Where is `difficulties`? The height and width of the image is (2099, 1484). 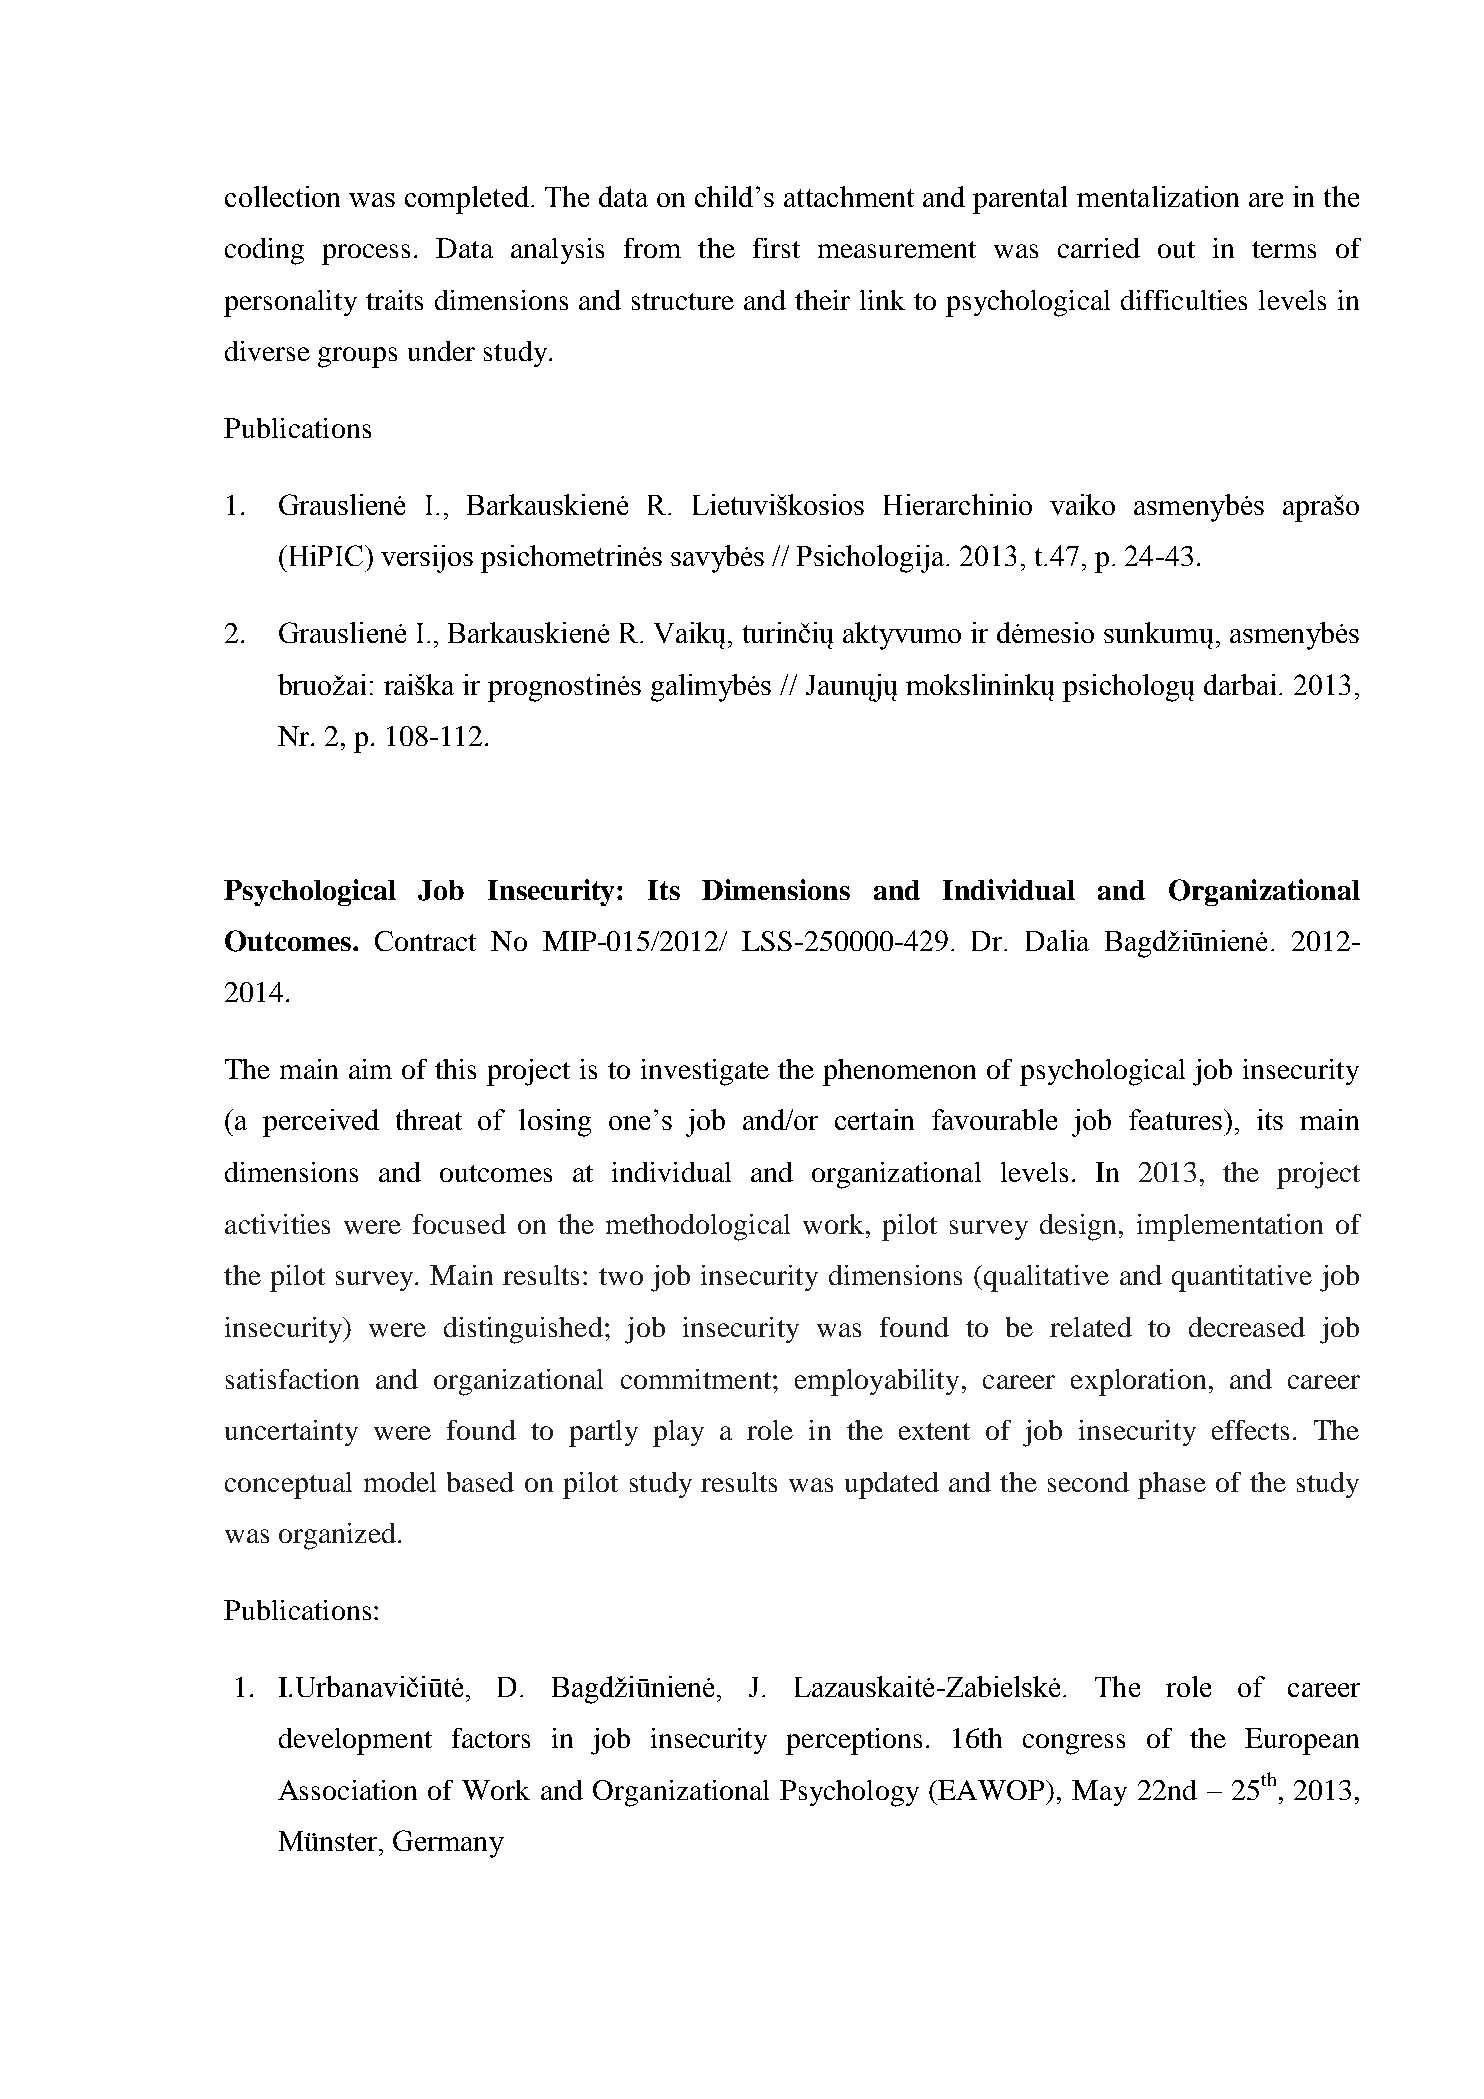
difficulties is located at coordinates (1184, 300).
